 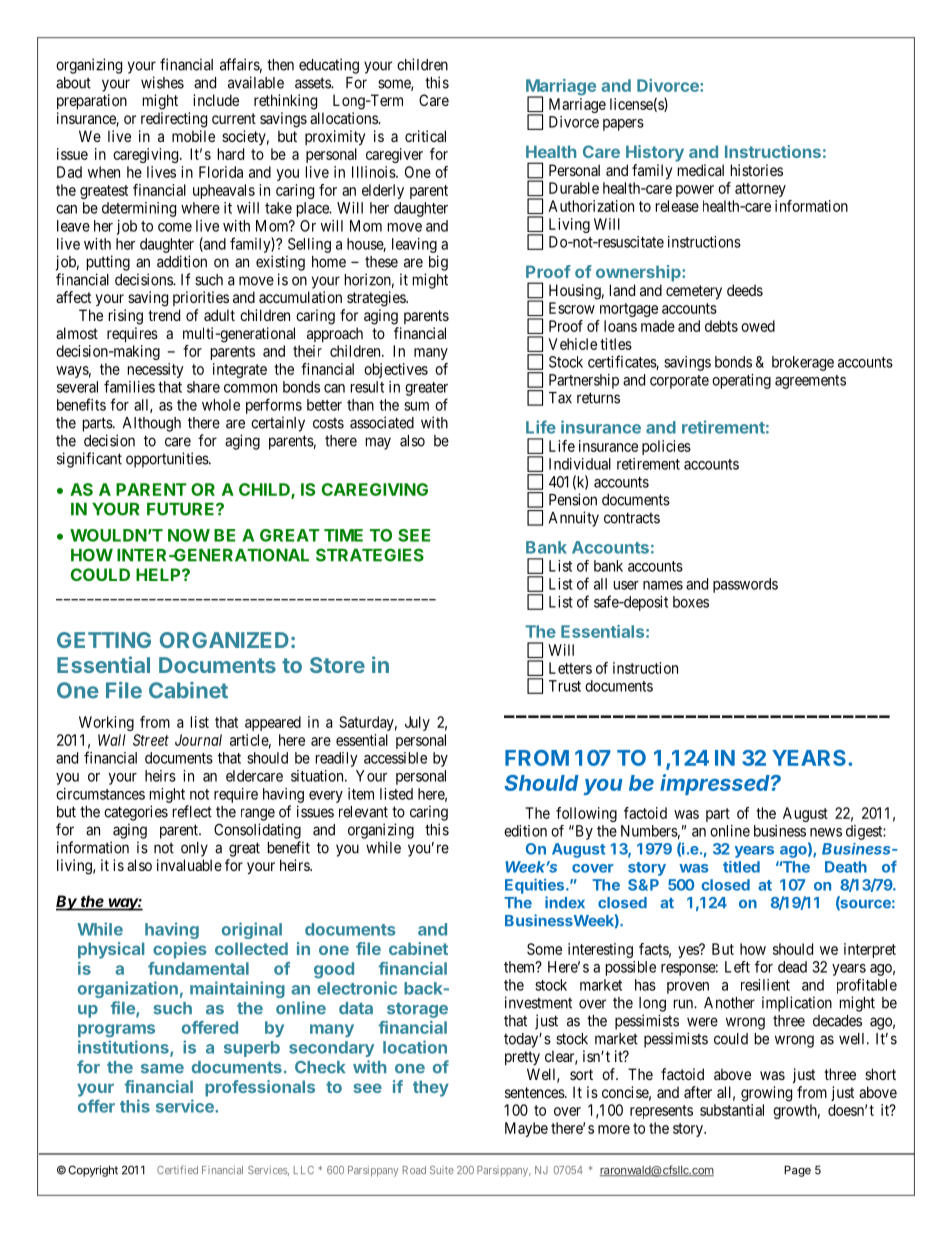 I want to click on reflect, so click(x=192, y=811).
